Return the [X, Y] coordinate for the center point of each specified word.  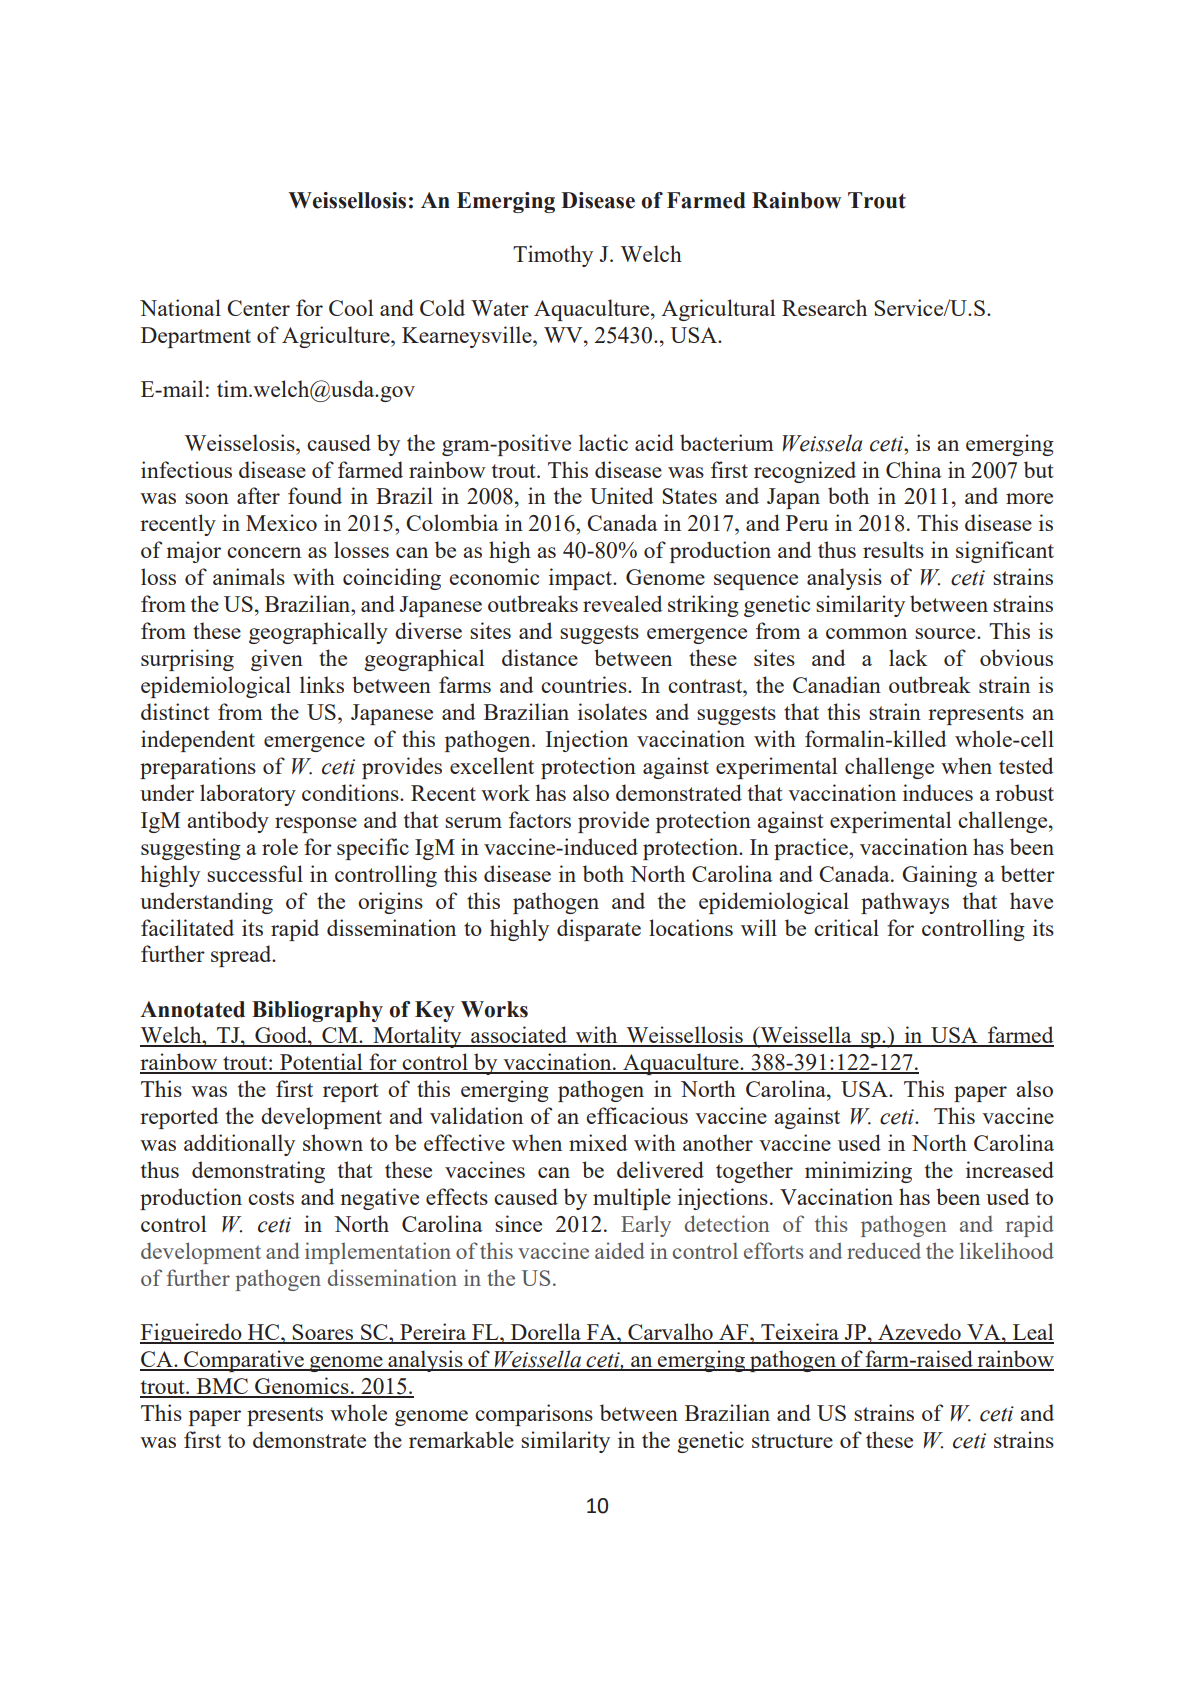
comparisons [534, 1415]
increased [1010, 1169]
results [893, 549]
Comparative [244, 1361]
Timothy [553, 256]
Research [824, 307]
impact [582, 579]
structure [792, 1441]
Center [258, 308]
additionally [239, 1145]
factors [540, 819]
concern [264, 552]
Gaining [939, 876]
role [280, 846]
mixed [598, 1142]
